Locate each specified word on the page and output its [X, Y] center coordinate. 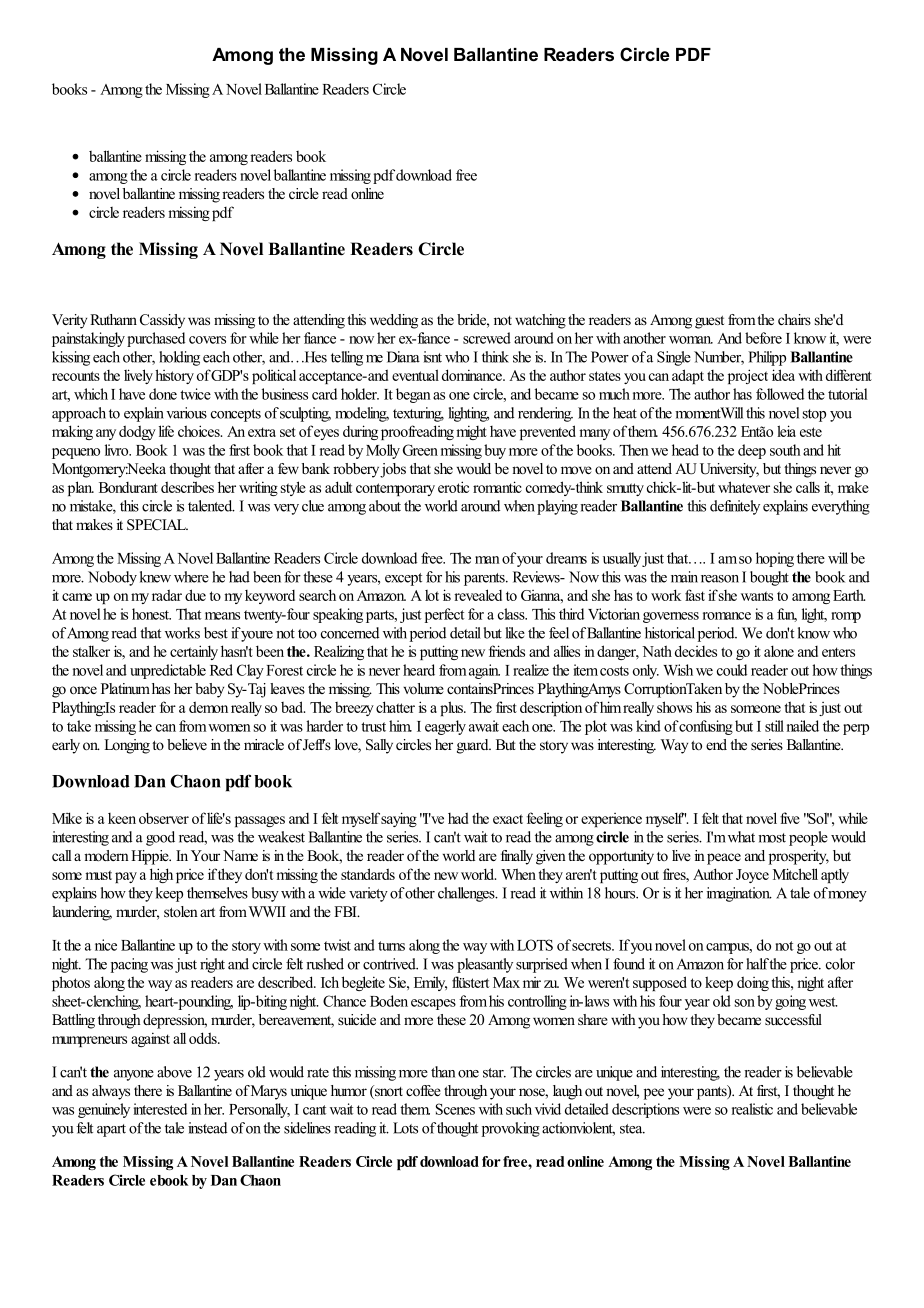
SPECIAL [157, 525]
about [385, 506]
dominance [473, 375]
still [774, 726]
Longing [127, 746]
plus [452, 708]
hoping [775, 559]
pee [654, 1094]
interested [160, 1109]
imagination [739, 894]
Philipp [767, 358]
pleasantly [485, 965]
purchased [156, 339]
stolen [181, 911]
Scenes [455, 1109]
